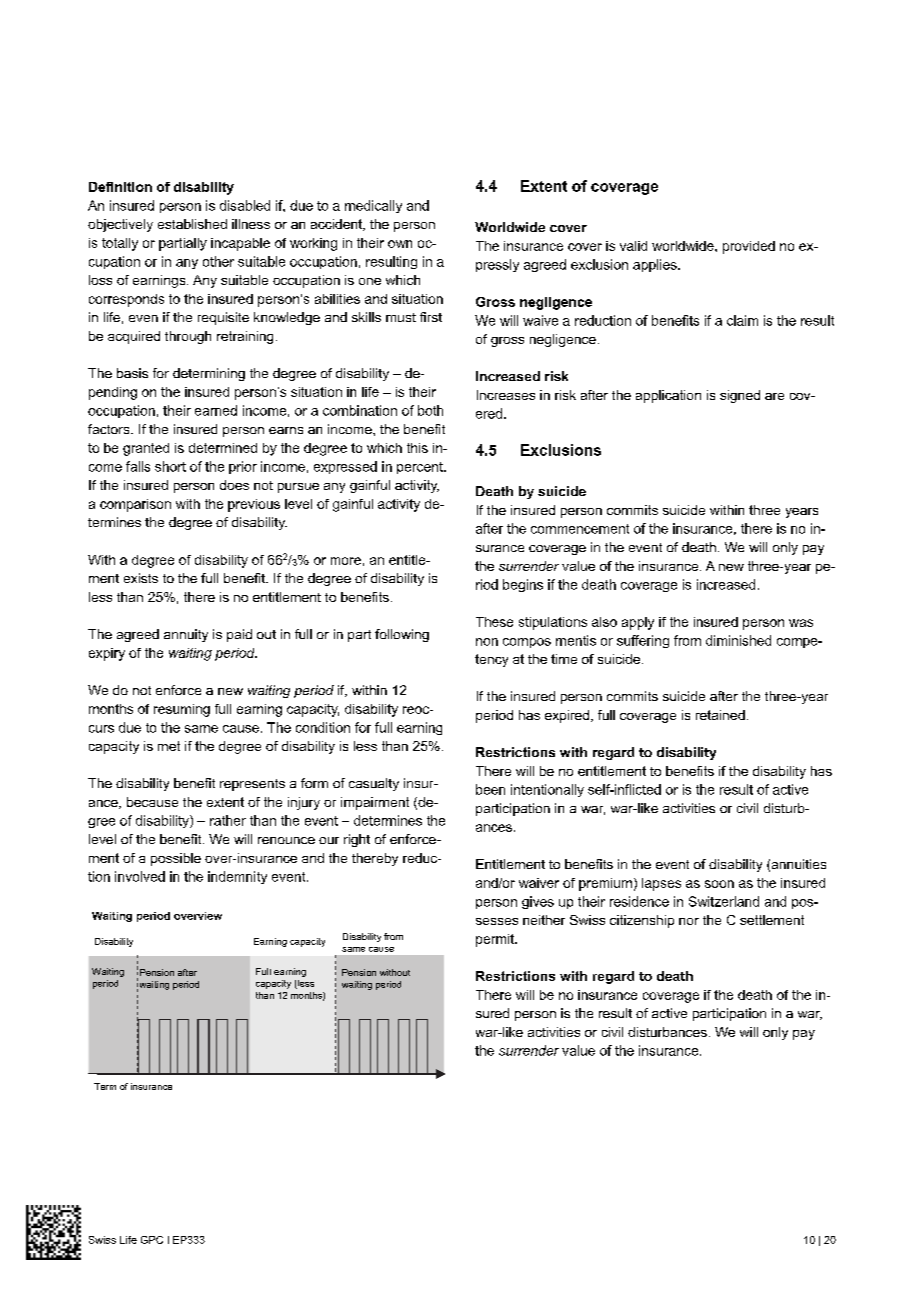 The height and width of the screenshot is (1308, 924). I want to click on nor, so click(689, 921).
